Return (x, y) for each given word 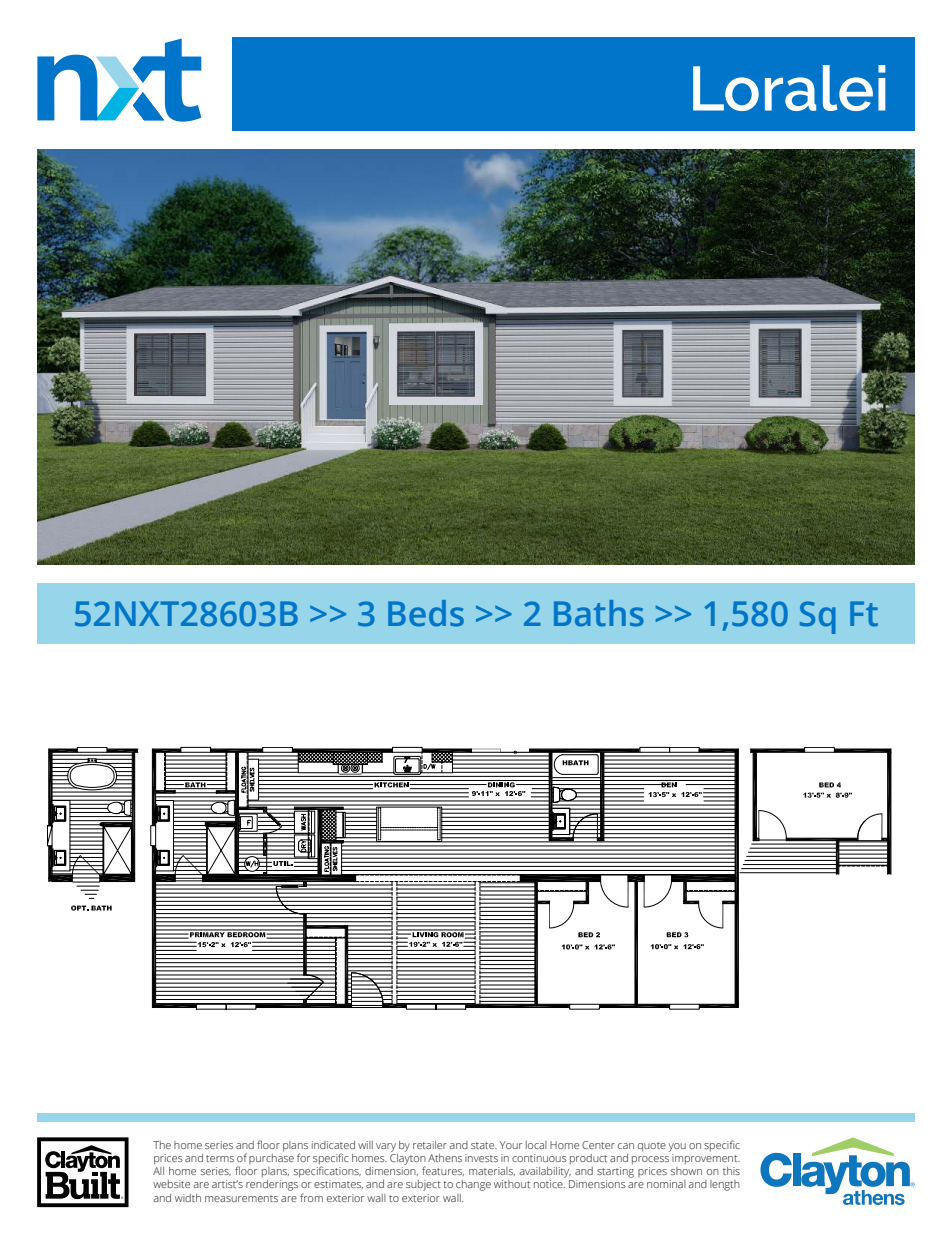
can (626, 1146)
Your (511, 1145)
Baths (599, 613)
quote (652, 1147)
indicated (333, 1145)
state (484, 1145)
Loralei (789, 88)
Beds (426, 613)
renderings (272, 1185)
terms (220, 1158)
